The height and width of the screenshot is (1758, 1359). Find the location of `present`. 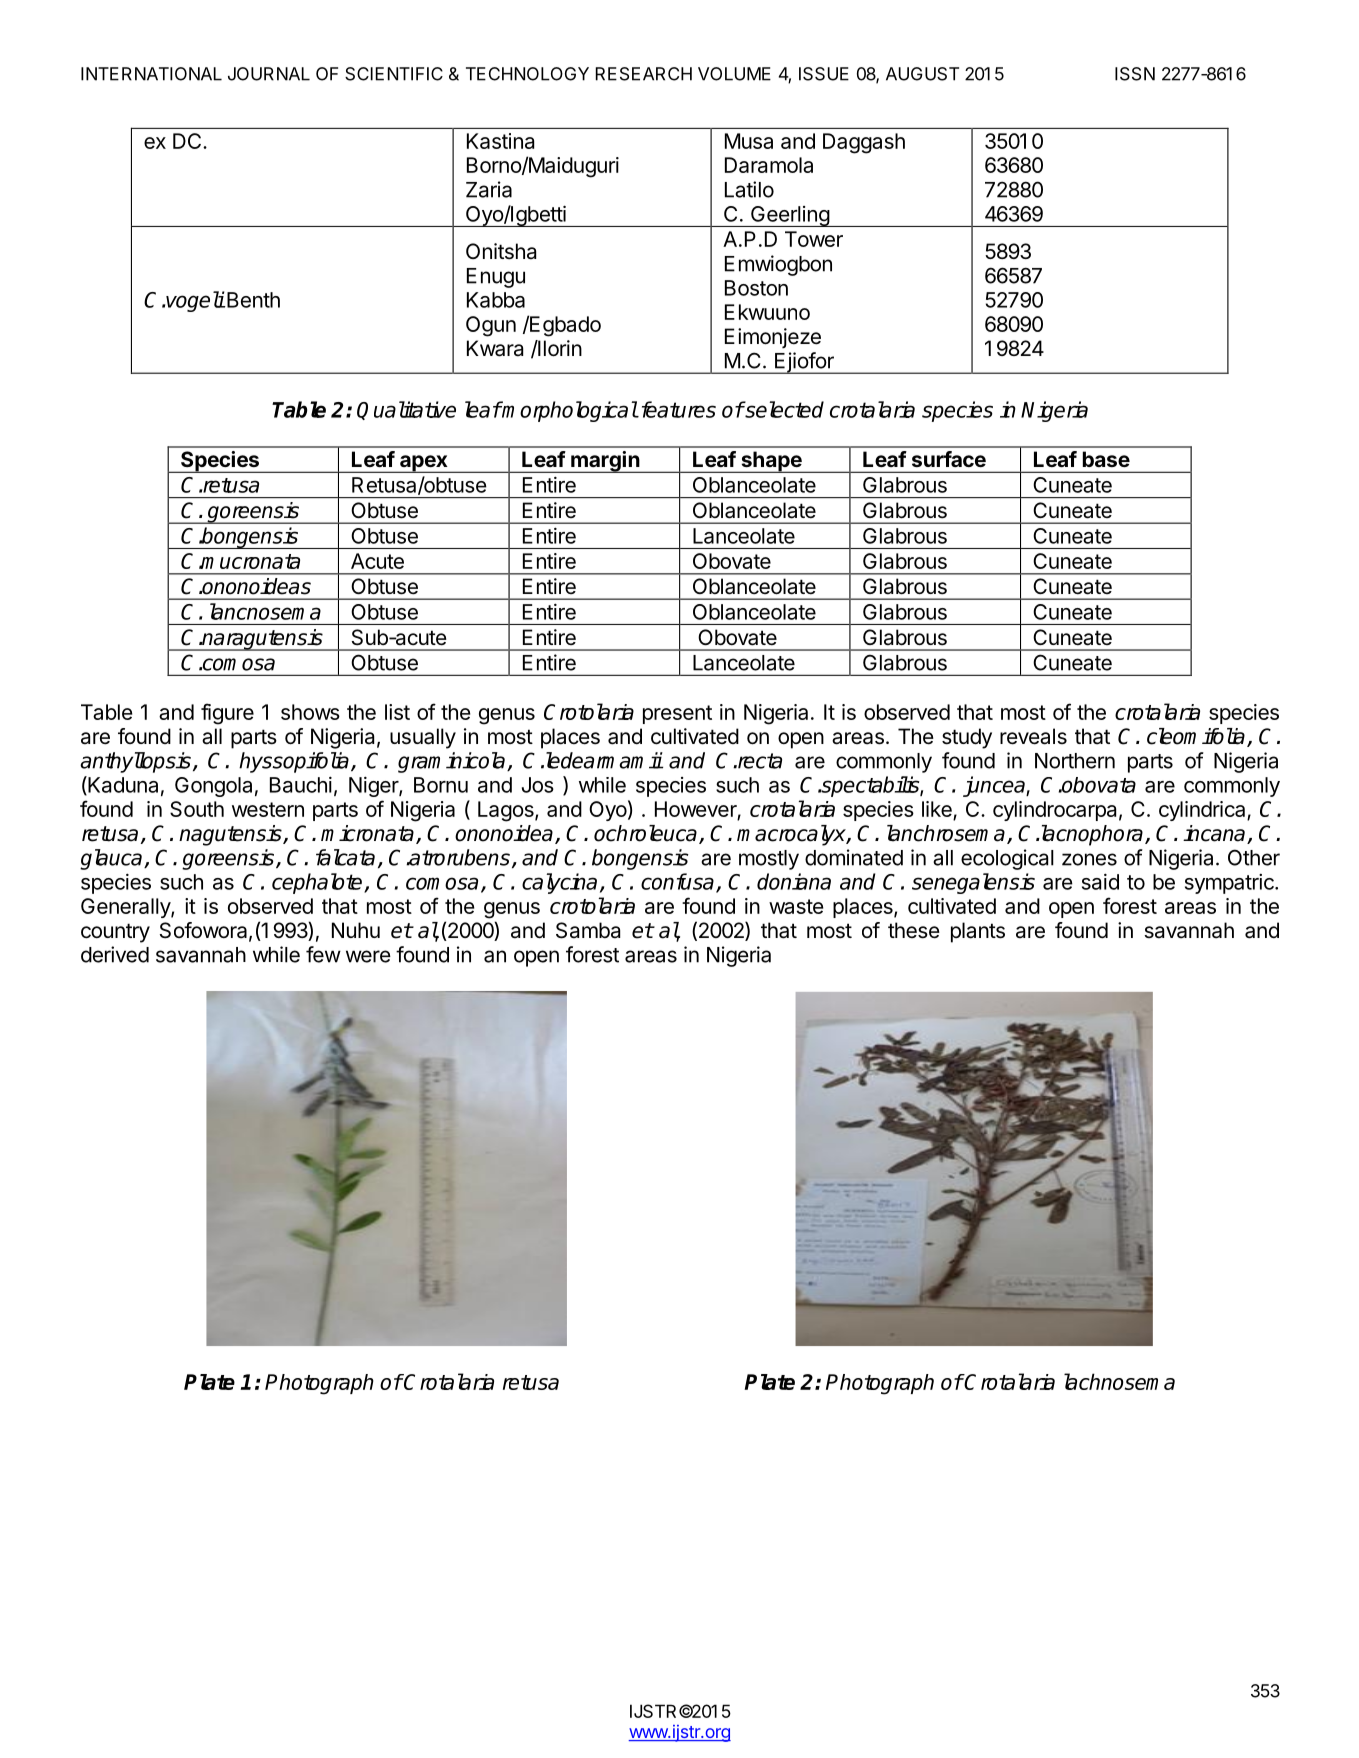

present is located at coordinates (677, 714).
